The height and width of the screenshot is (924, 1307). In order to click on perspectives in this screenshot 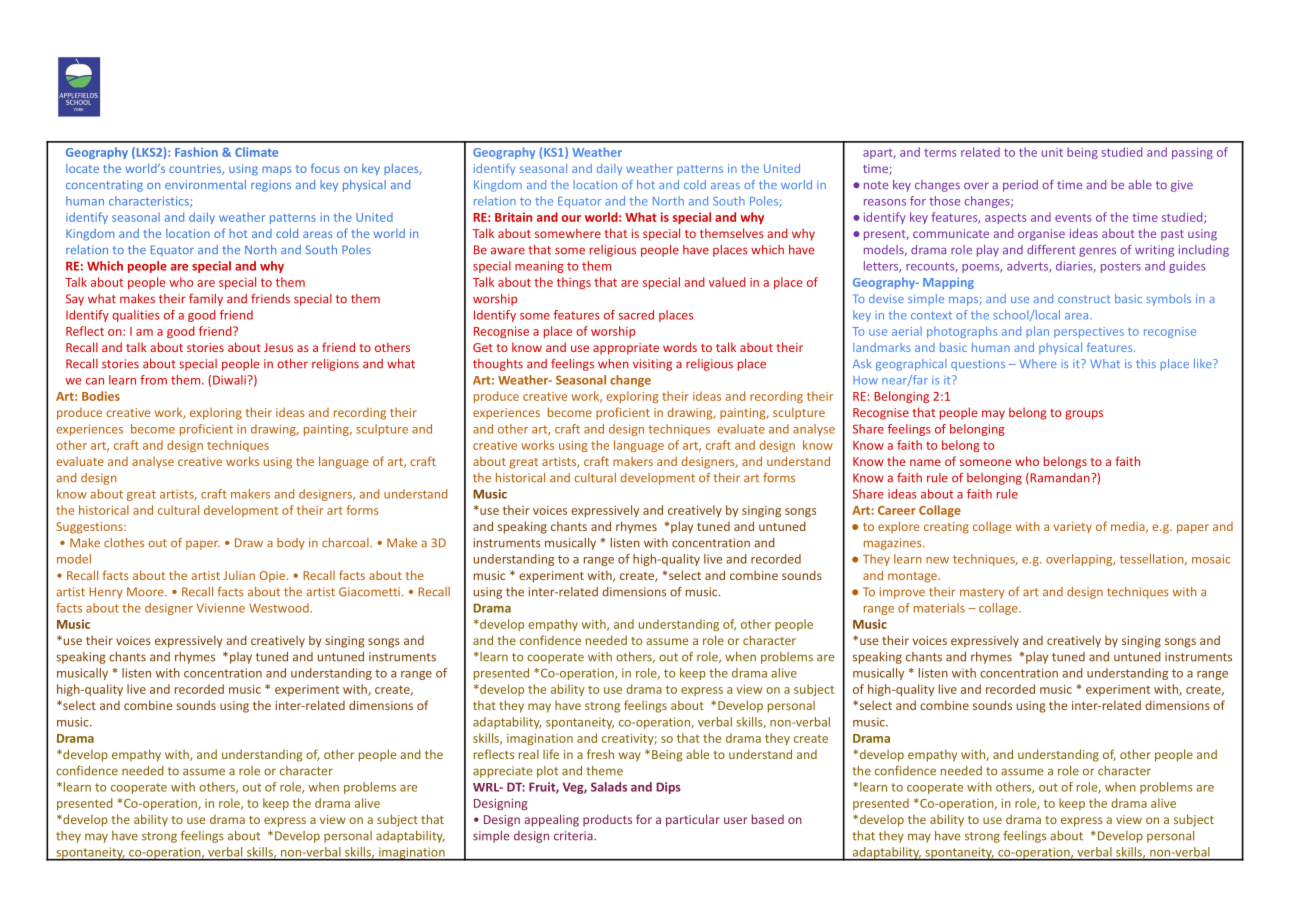, I will do `click(1089, 332)`.
